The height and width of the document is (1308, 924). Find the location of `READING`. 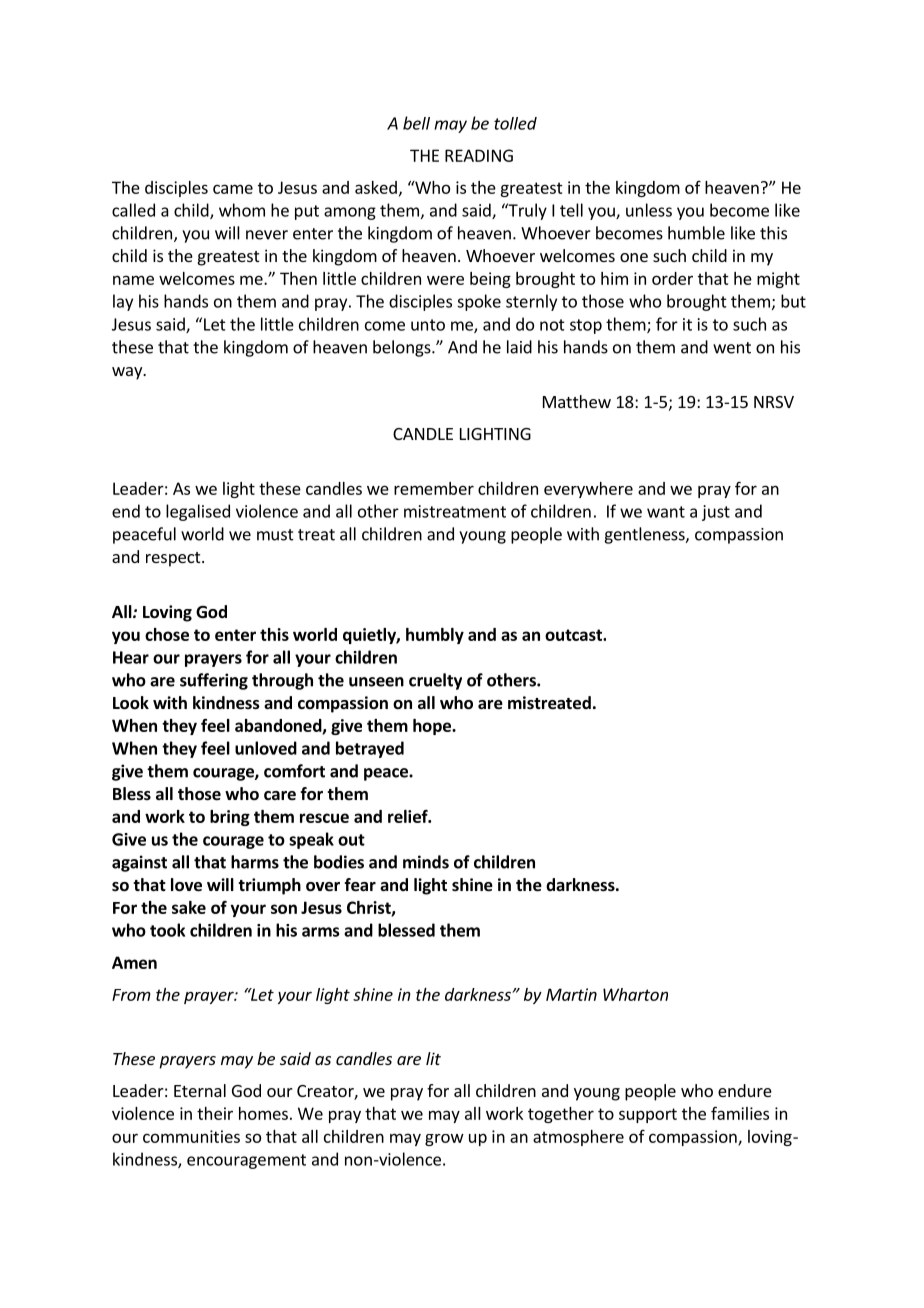

READING is located at coordinates (479, 155).
